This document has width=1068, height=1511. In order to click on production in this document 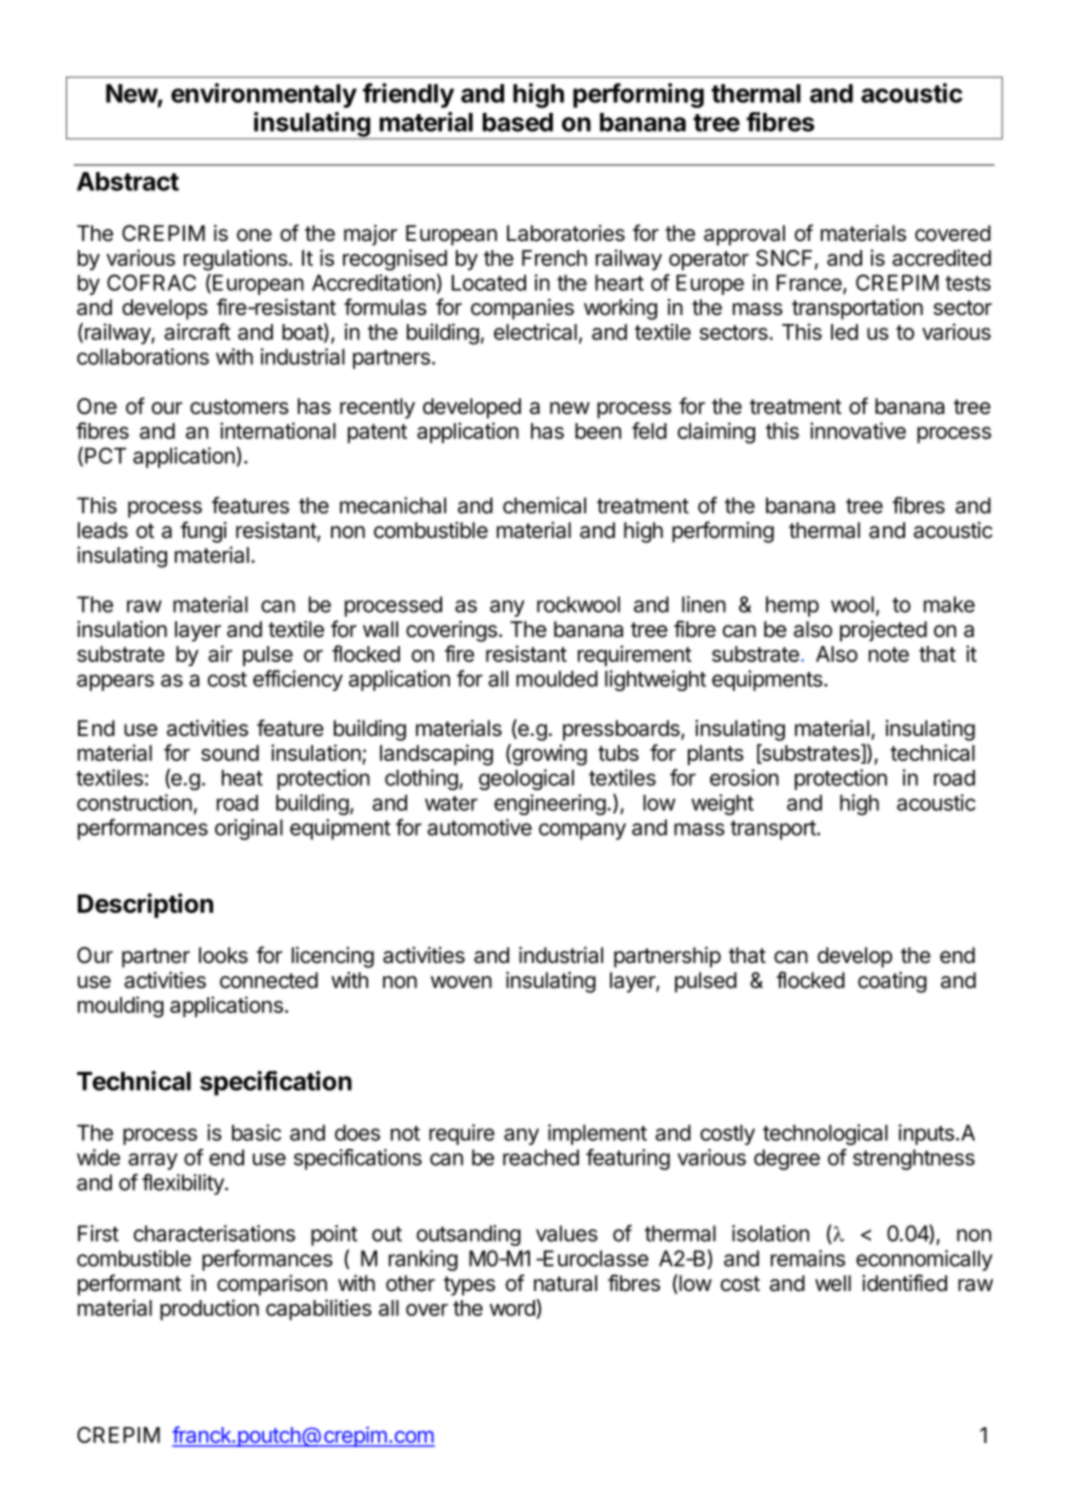, I will do `click(209, 1309)`.
